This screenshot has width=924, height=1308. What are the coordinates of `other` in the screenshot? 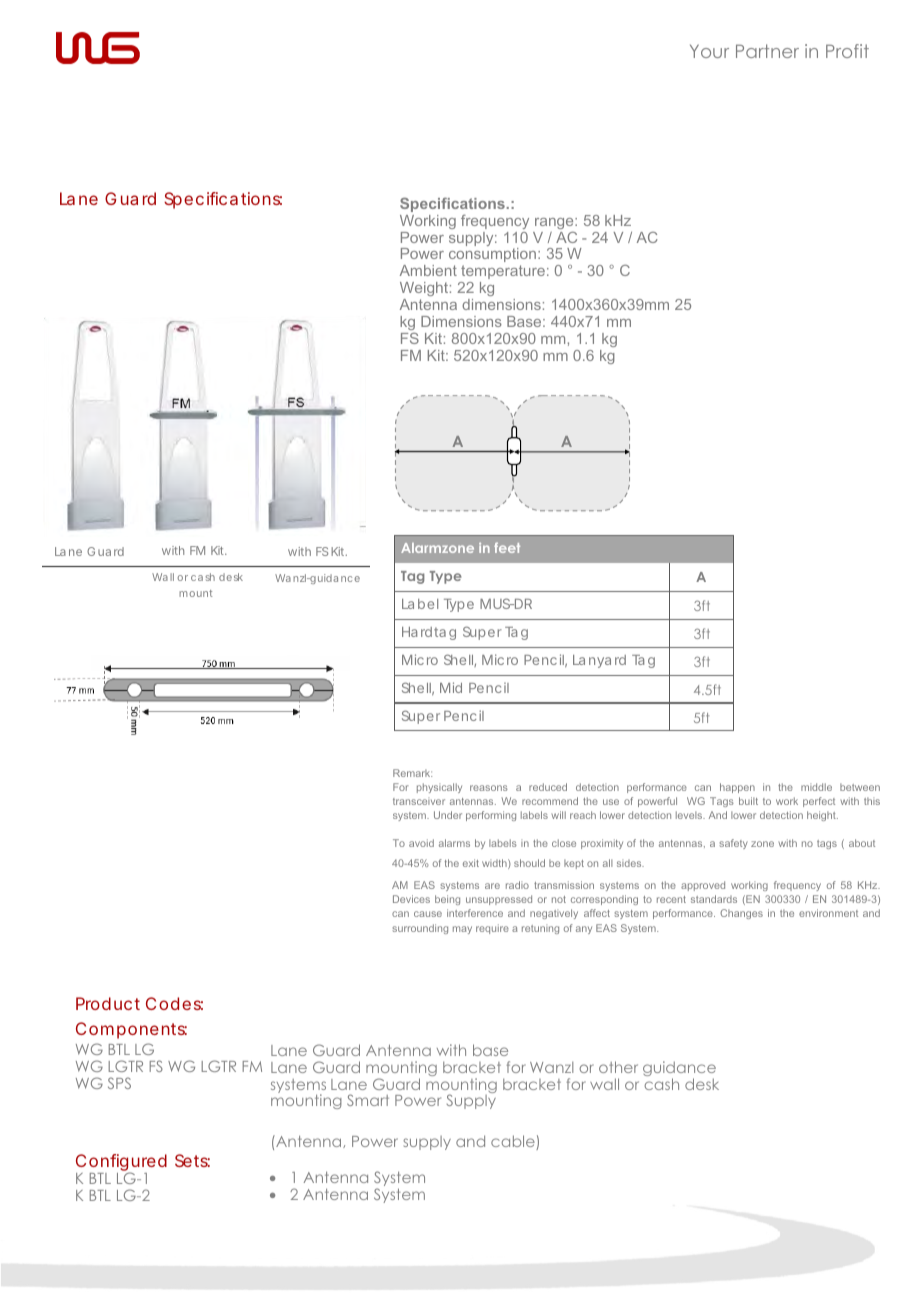 It's located at (618, 1067).
